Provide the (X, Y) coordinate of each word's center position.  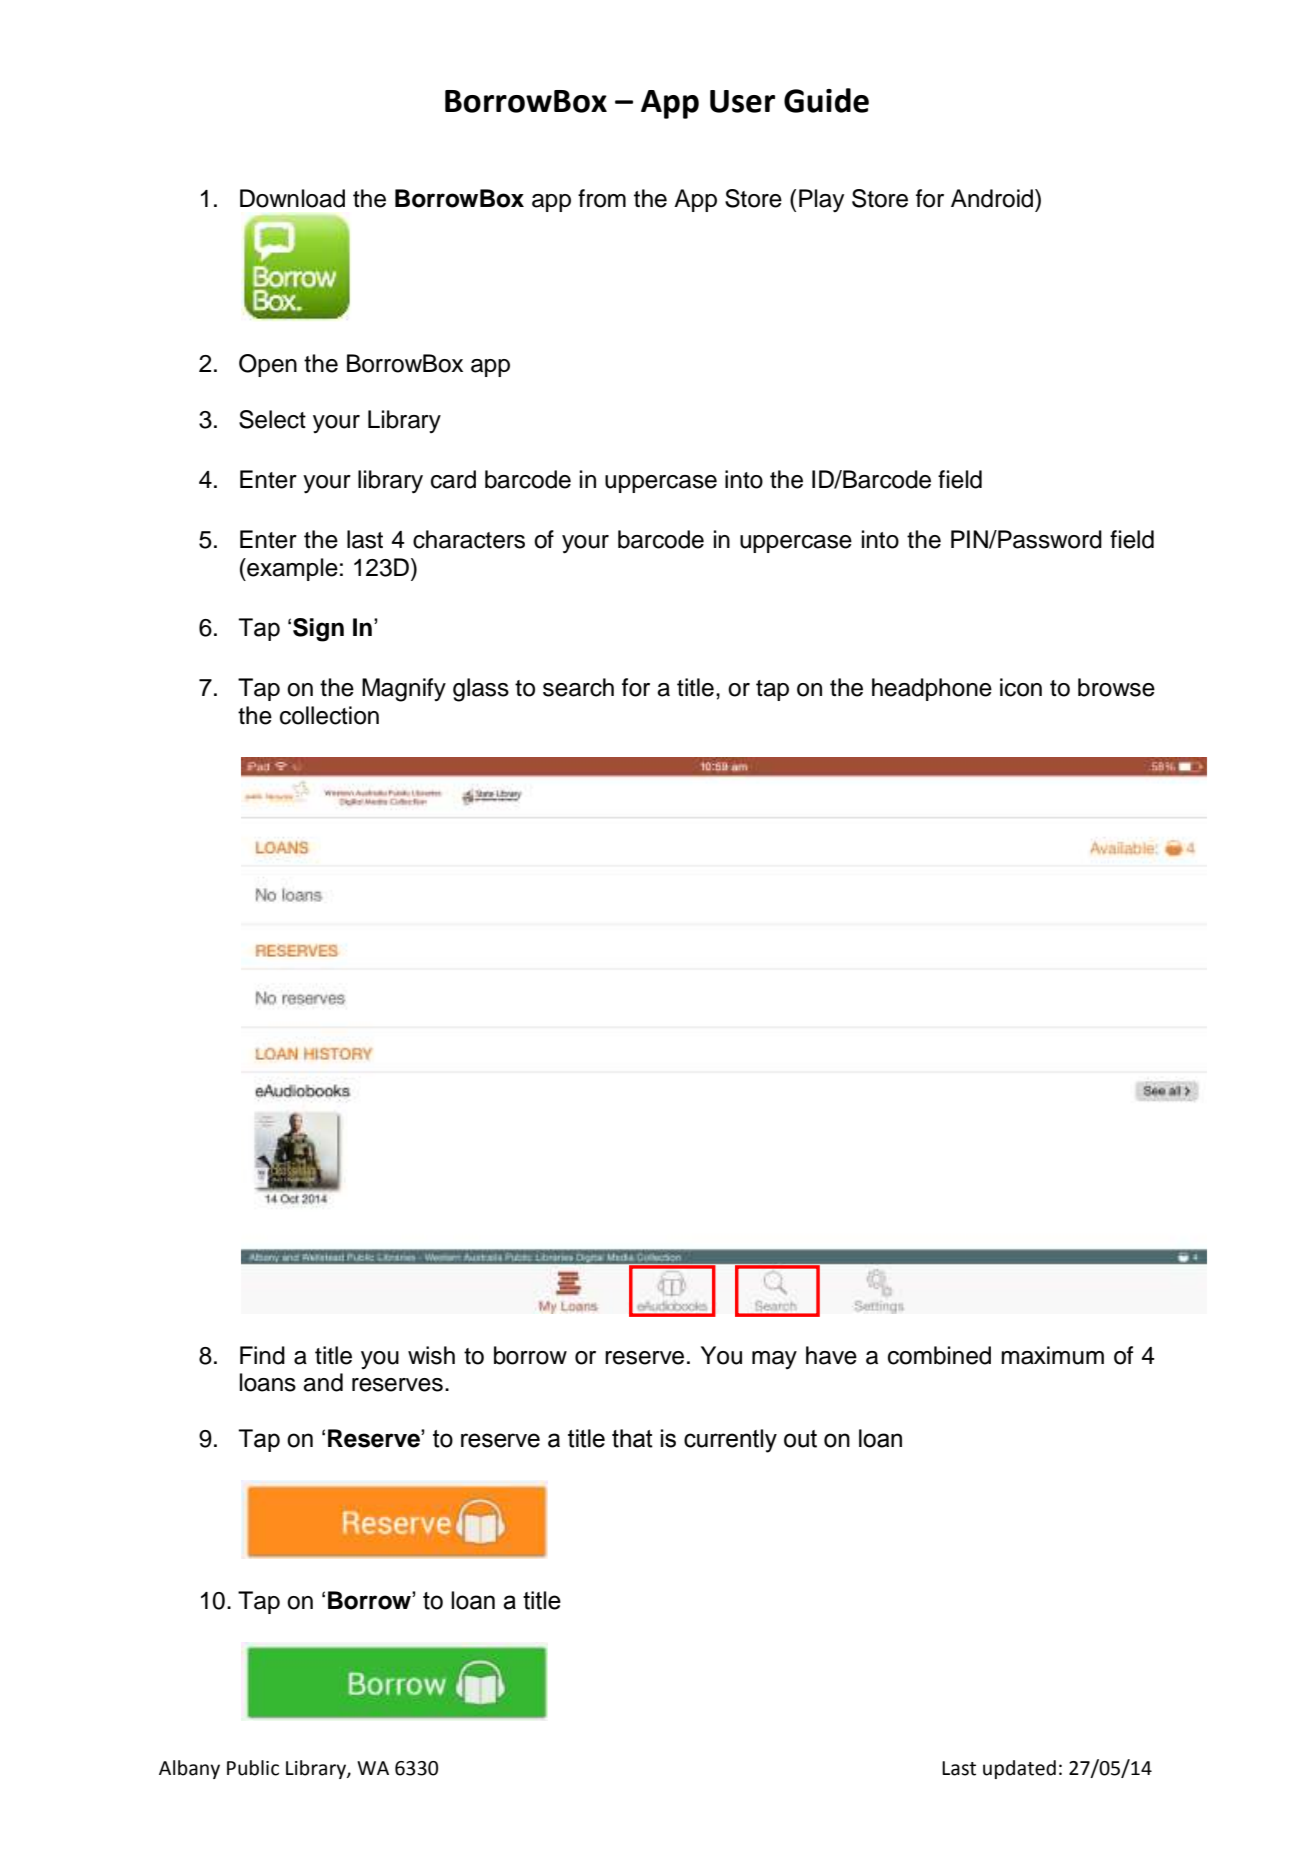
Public (253, 1768)
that (632, 1438)
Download (292, 198)
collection (329, 715)
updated (1019, 1769)
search (578, 687)
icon (1021, 687)
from (602, 198)
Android (992, 198)
